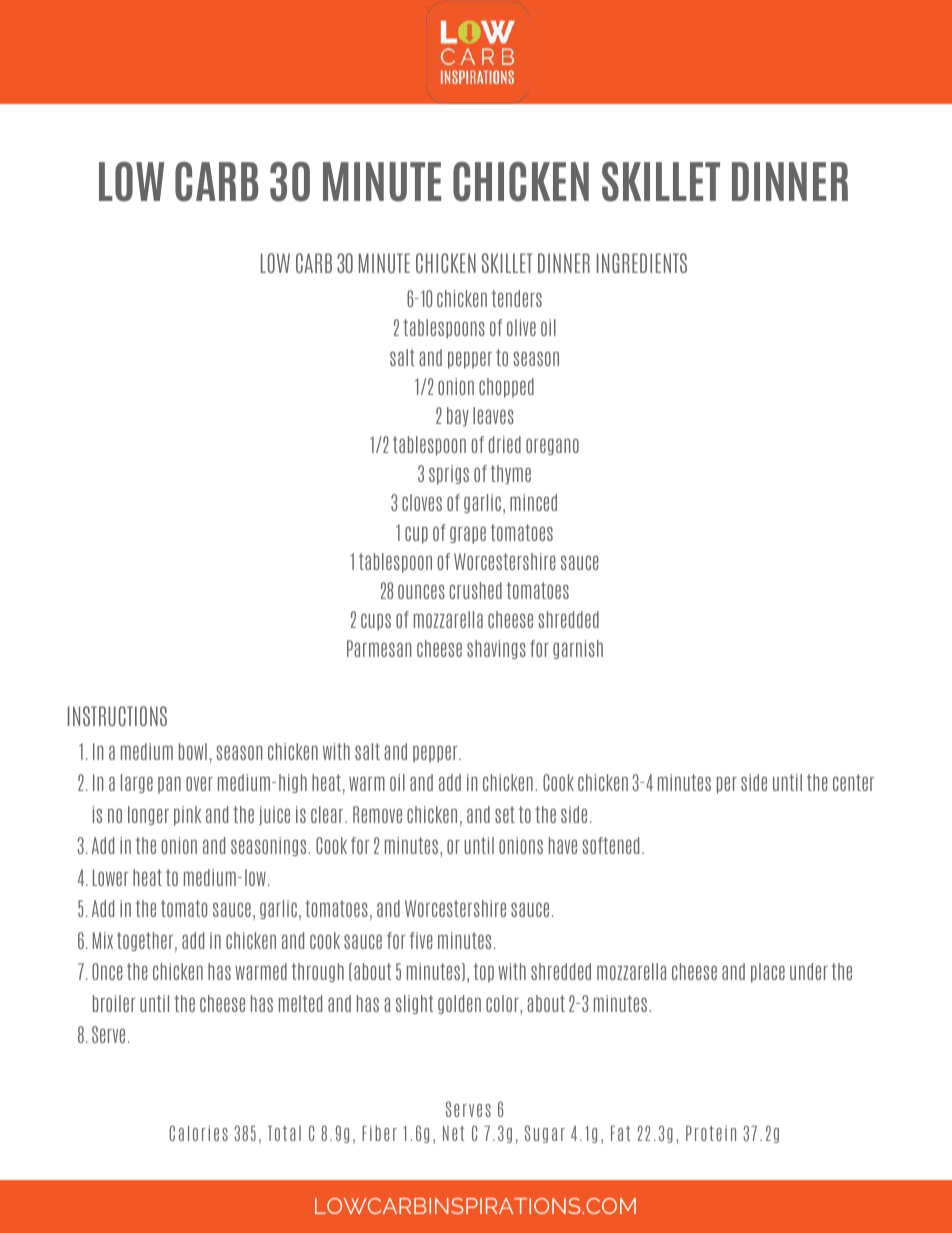 Image resolution: width=952 pixels, height=1233 pixels. What do you see at coordinates (642, 263) in the page?
I see `INGREDIENTS` at bounding box center [642, 263].
